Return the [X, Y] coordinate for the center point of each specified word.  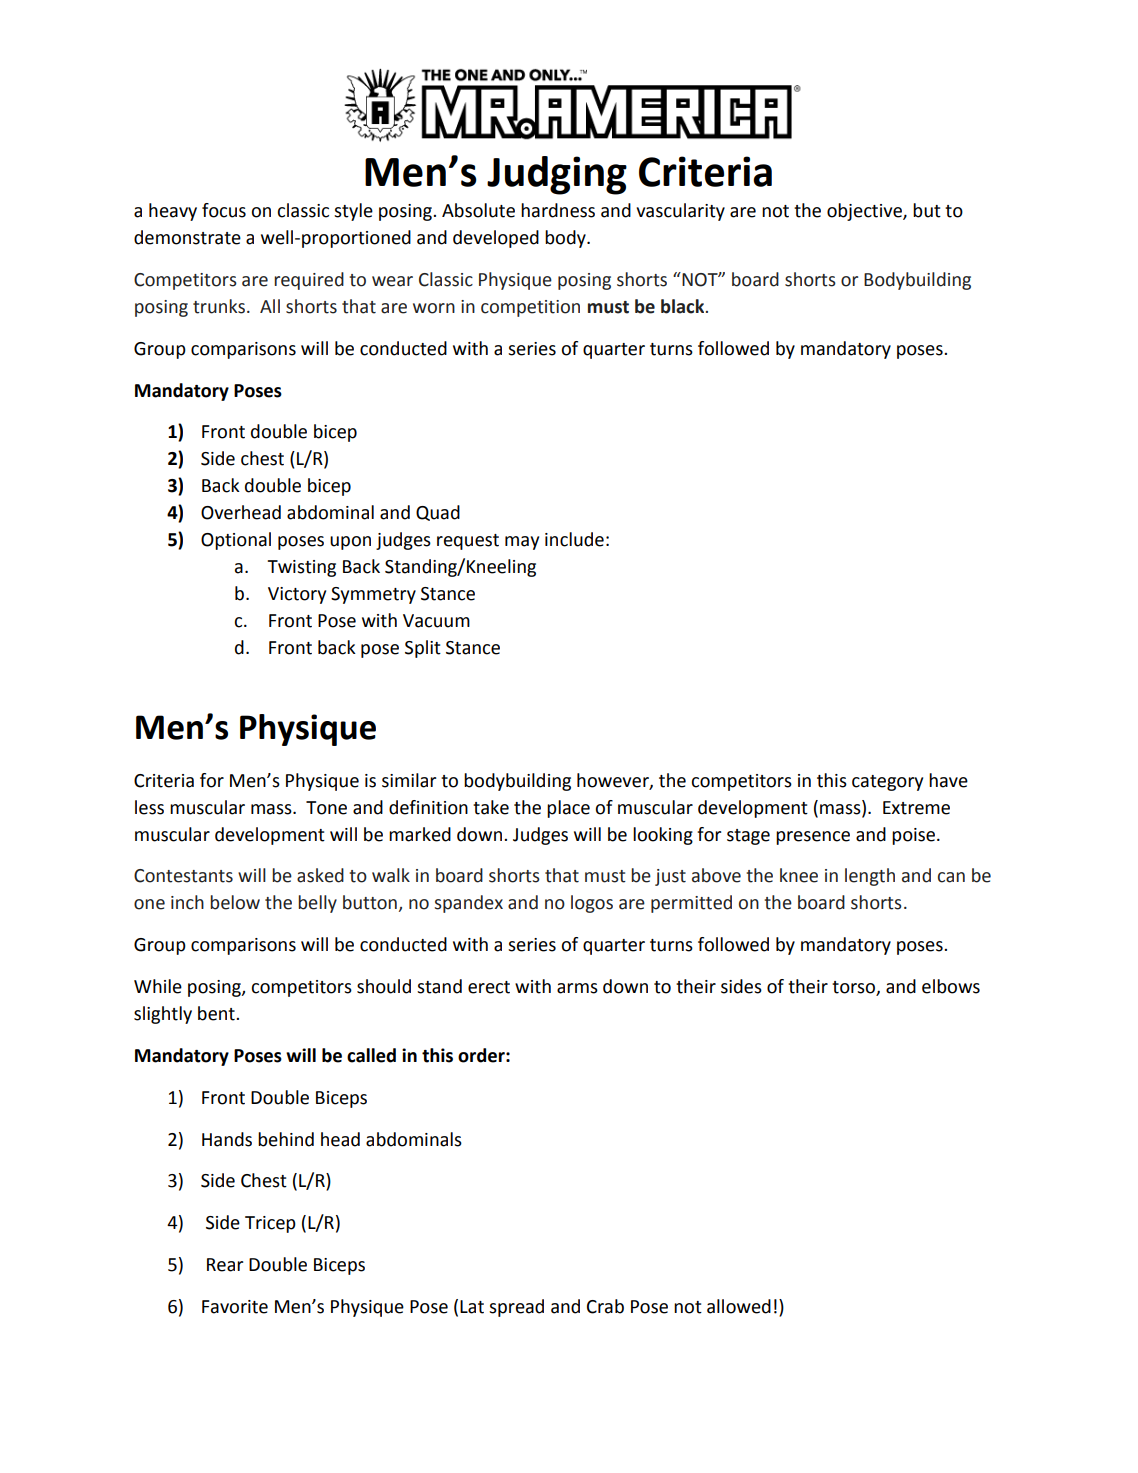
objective [865, 212]
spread [516, 1308]
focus [224, 210]
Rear [225, 1265]
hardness [558, 210]
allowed [739, 1306]
